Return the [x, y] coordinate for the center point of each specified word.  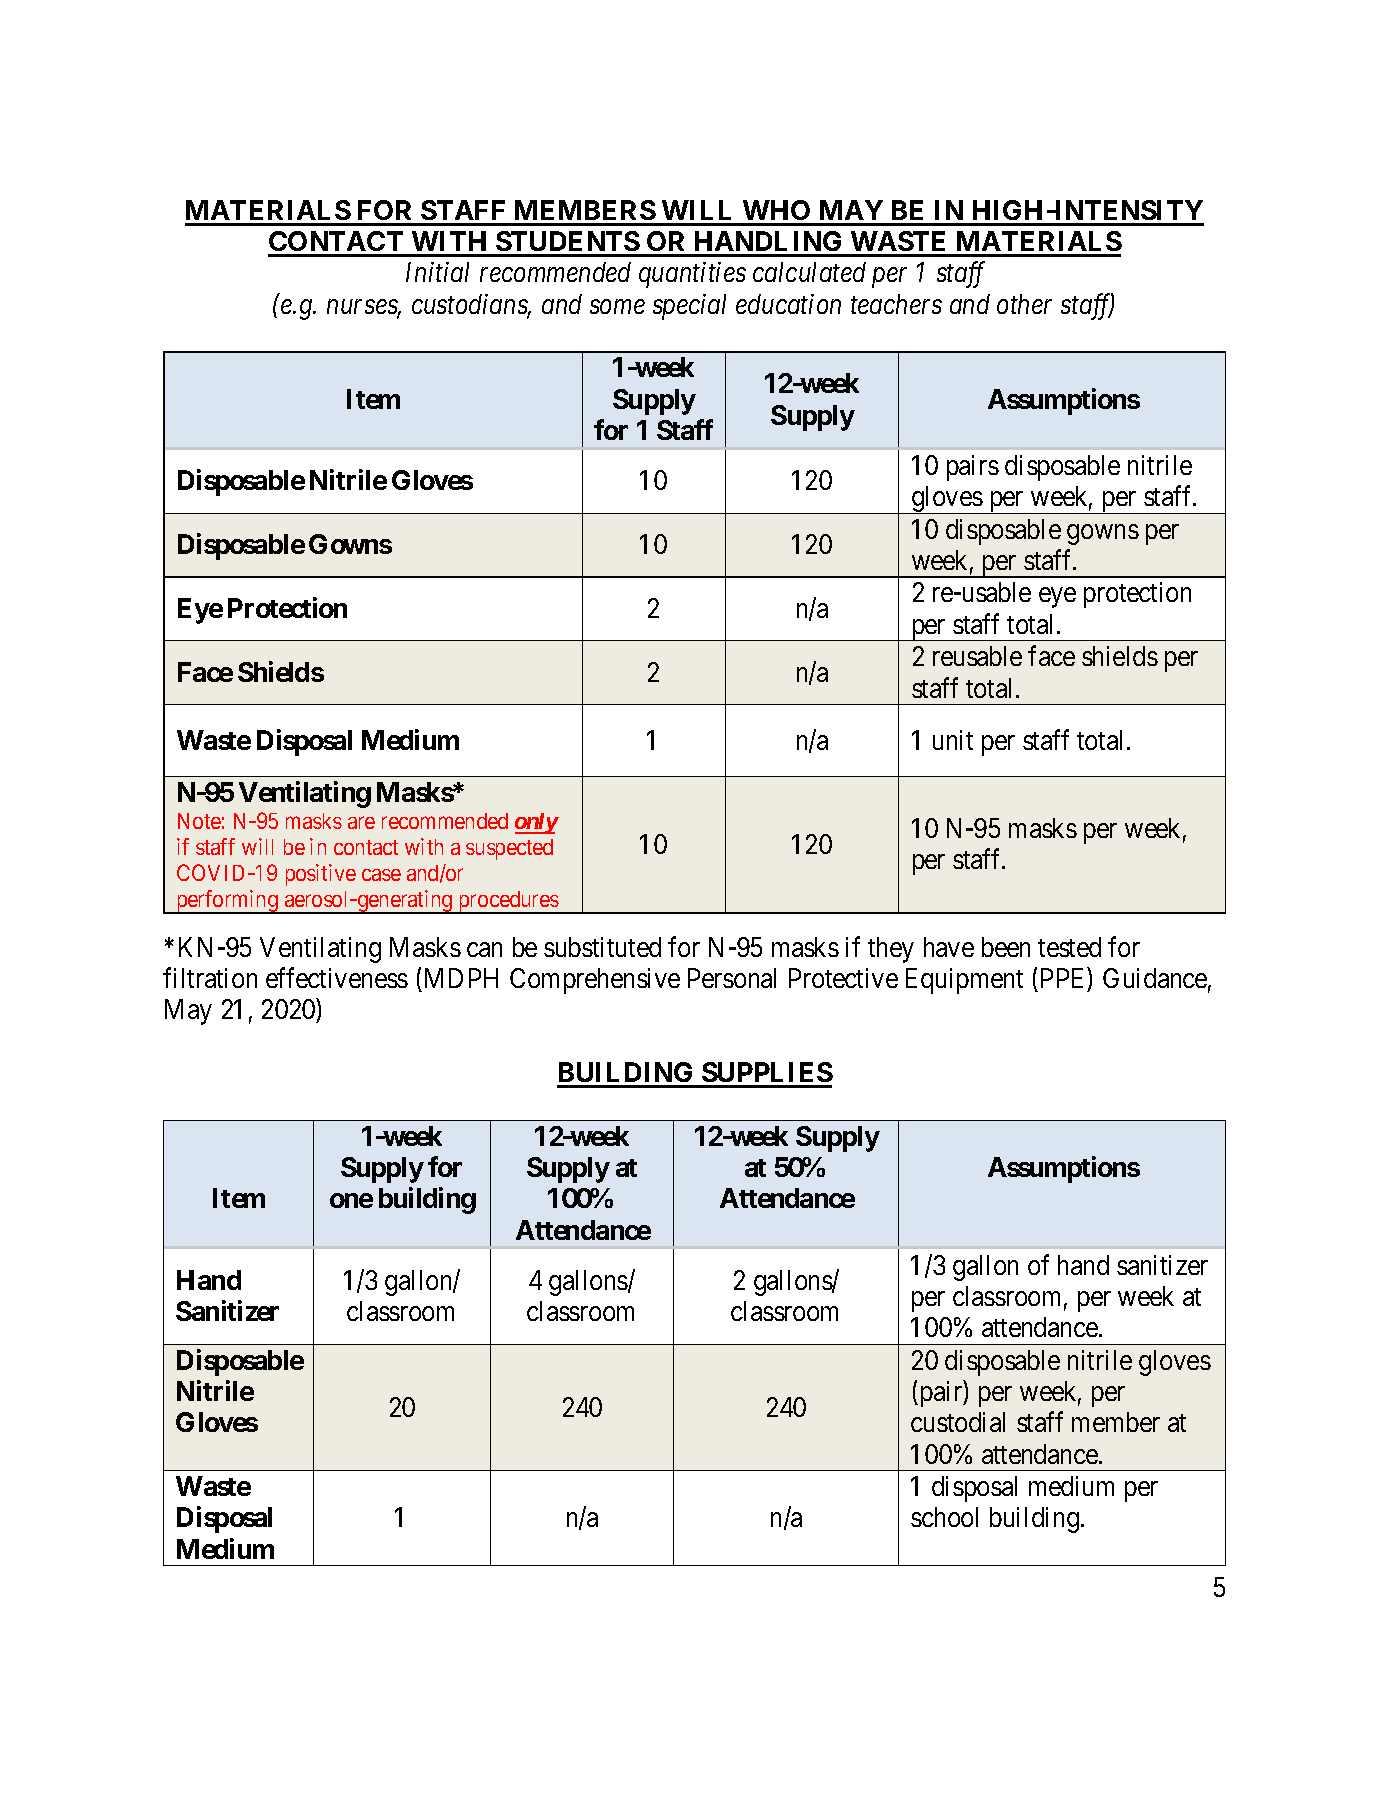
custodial [958, 1422]
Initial [437, 272]
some [617, 307]
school [944, 1517]
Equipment [964, 981]
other [1024, 304]
